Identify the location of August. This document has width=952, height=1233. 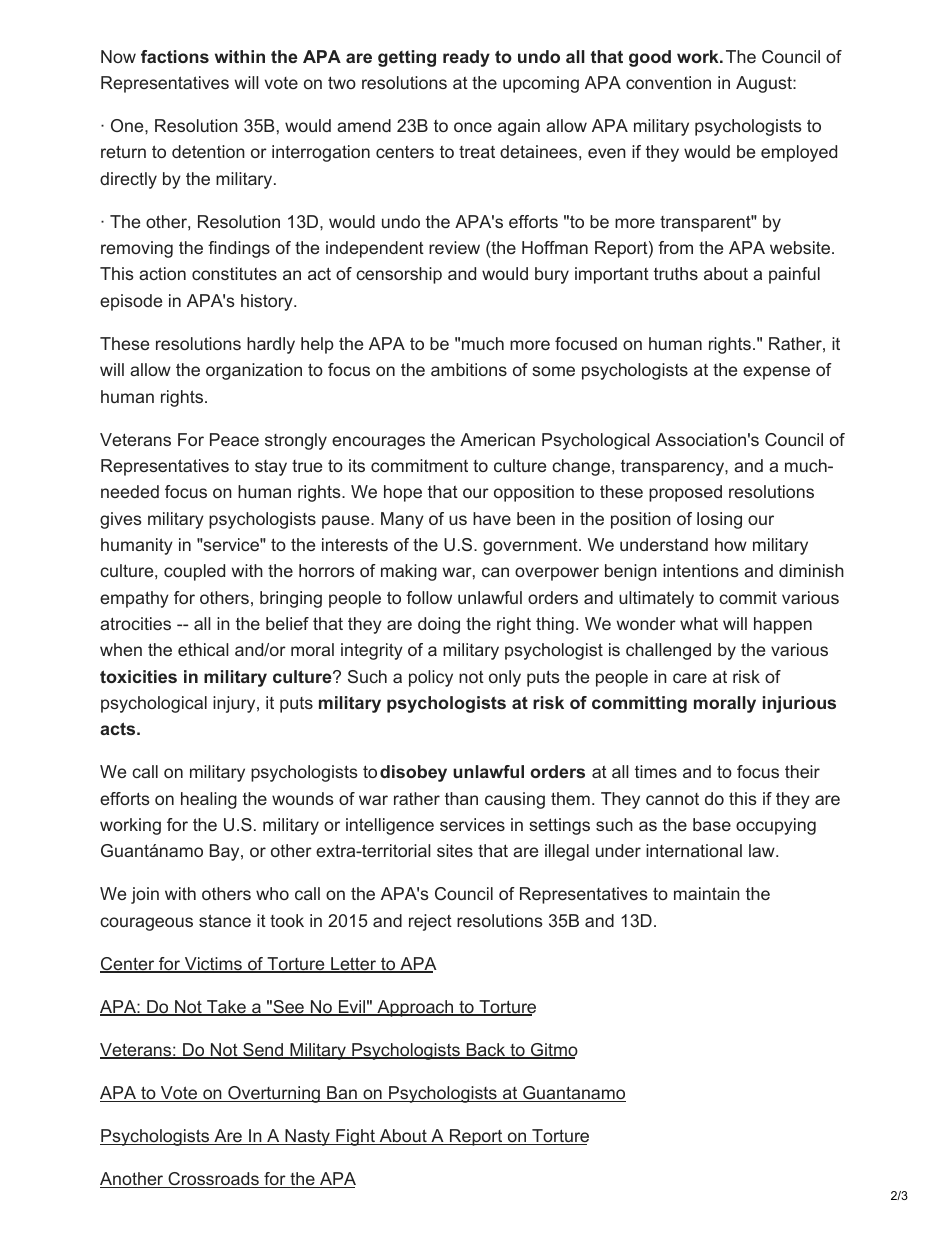
(765, 84).
